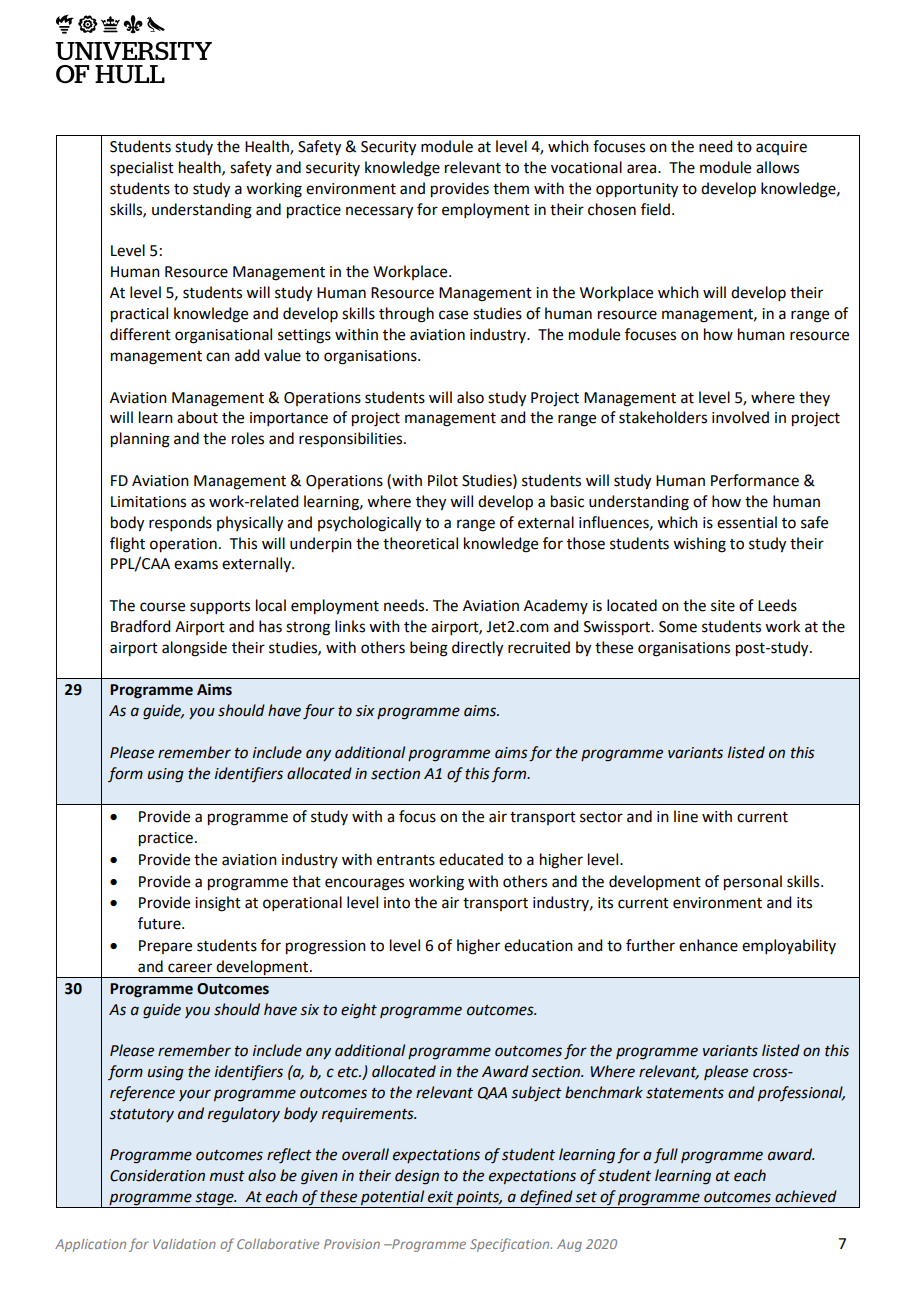 The width and height of the screenshot is (924, 1308). I want to click on exit, so click(440, 1197).
